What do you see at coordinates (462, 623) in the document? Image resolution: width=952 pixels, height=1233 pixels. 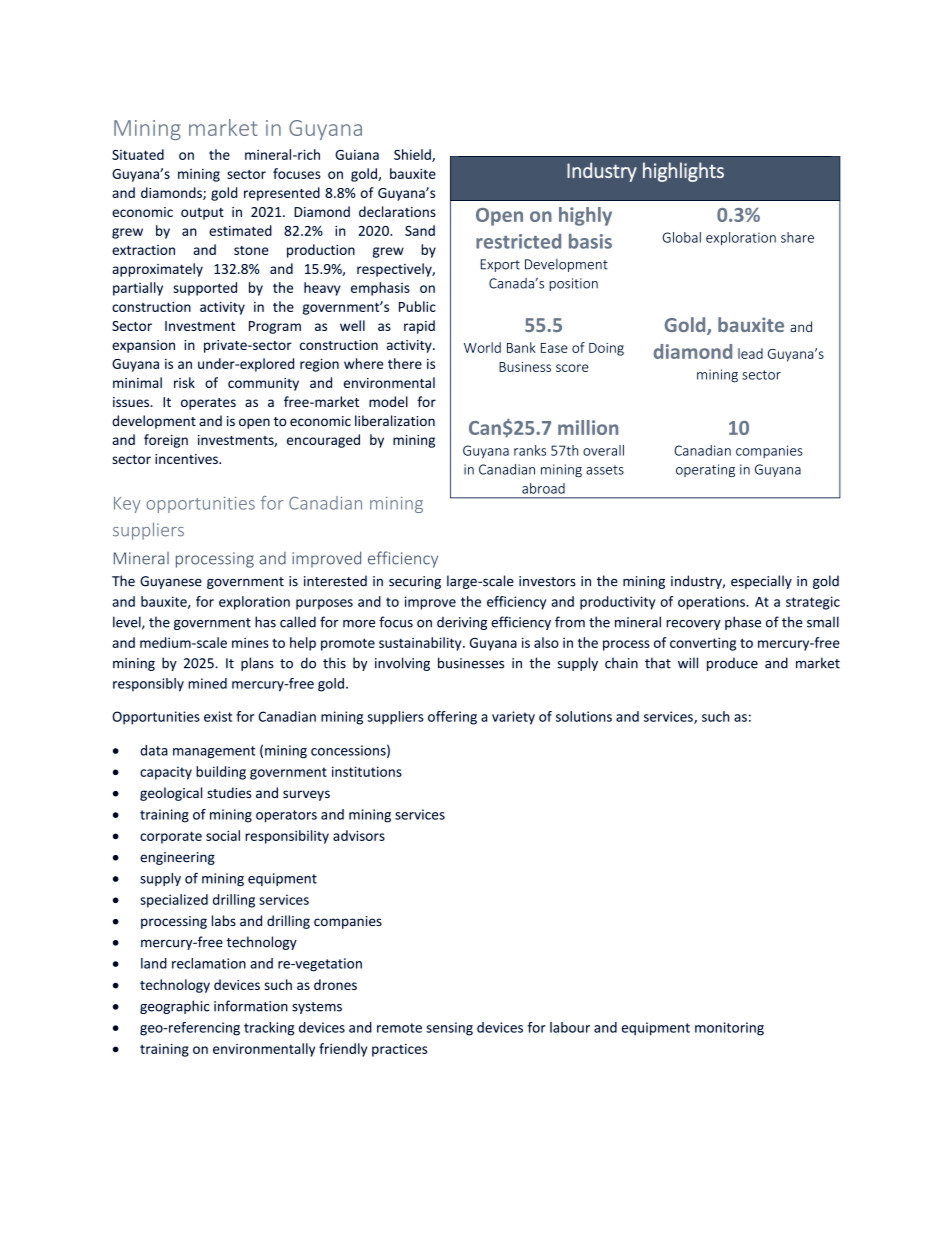 I see `deriving` at bounding box center [462, 623].
